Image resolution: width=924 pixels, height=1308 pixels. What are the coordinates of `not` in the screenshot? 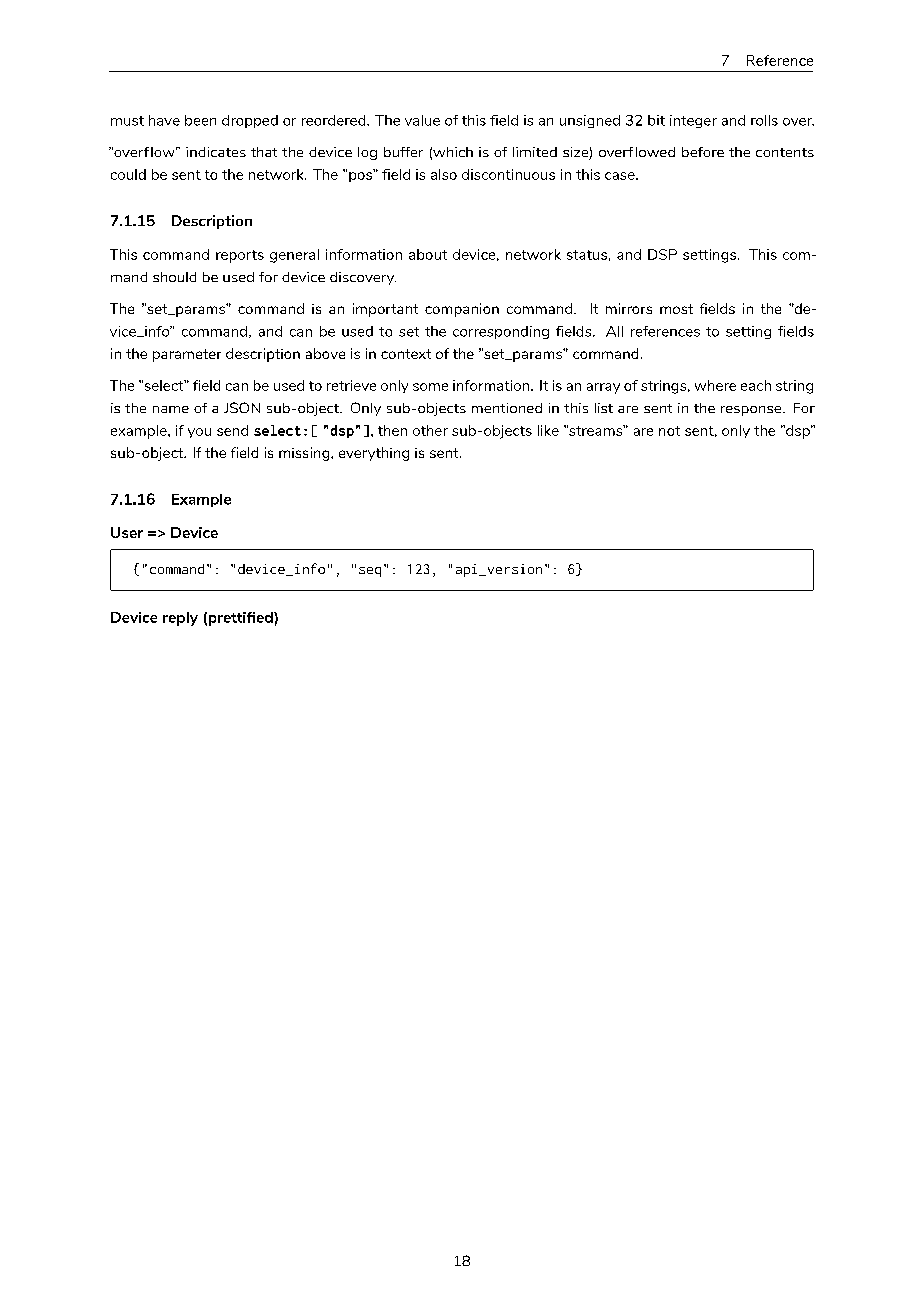 It's located at (669, 431).
